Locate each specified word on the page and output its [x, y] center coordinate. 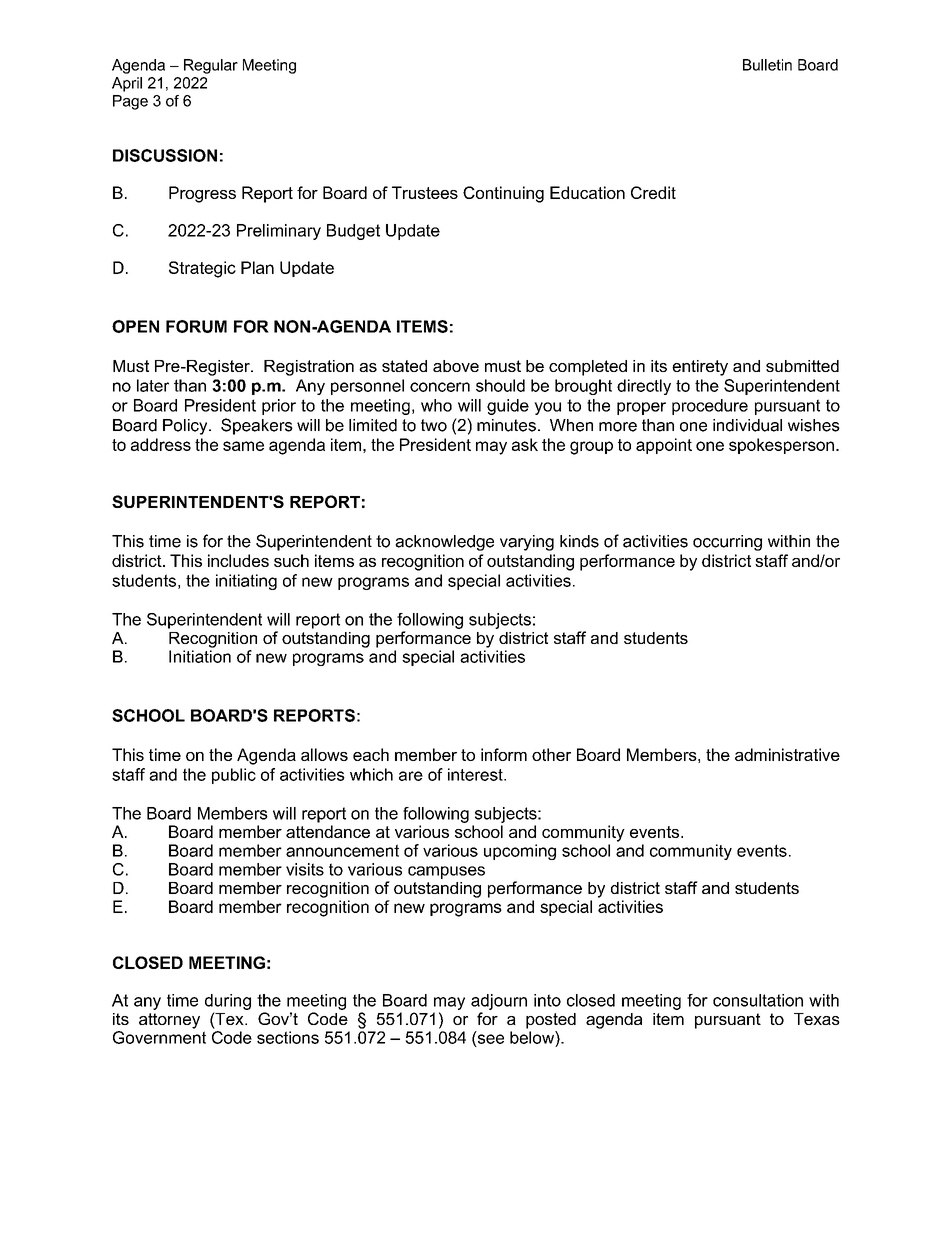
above [456, 366]
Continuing [503, 194]
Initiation [200, 656]
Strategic [202, 269]
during [228, 1002]
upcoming [520, 852]
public [234, 776]
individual [747, 425]
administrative [787, 754]
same [243, 446]
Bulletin [767, 65]
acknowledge [444, 543]
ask [525, 444]
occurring [727, 543]
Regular [211, 66]
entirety [700, 368]
